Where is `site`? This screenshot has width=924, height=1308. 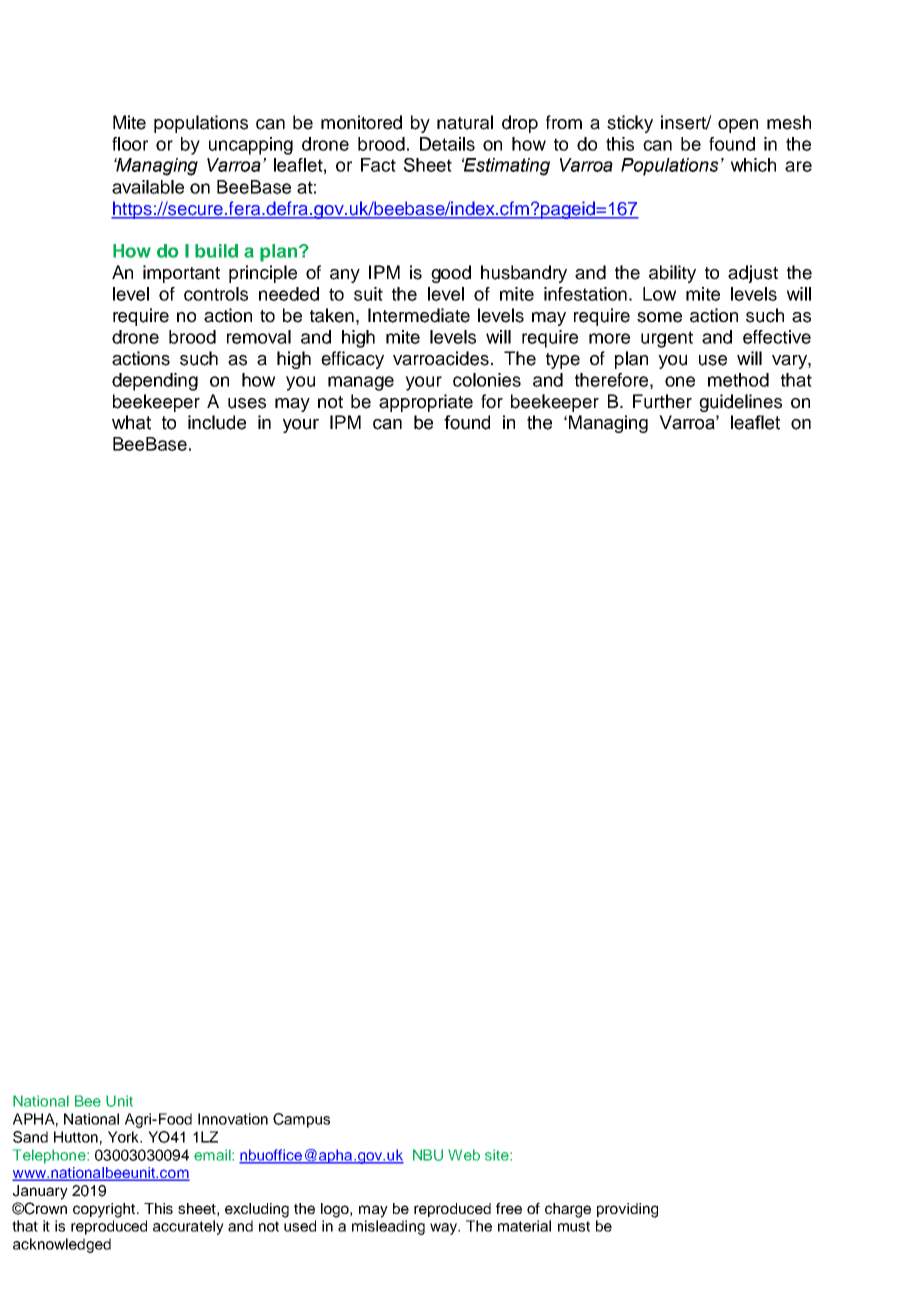 site is located at coordinates (498, 1155).
